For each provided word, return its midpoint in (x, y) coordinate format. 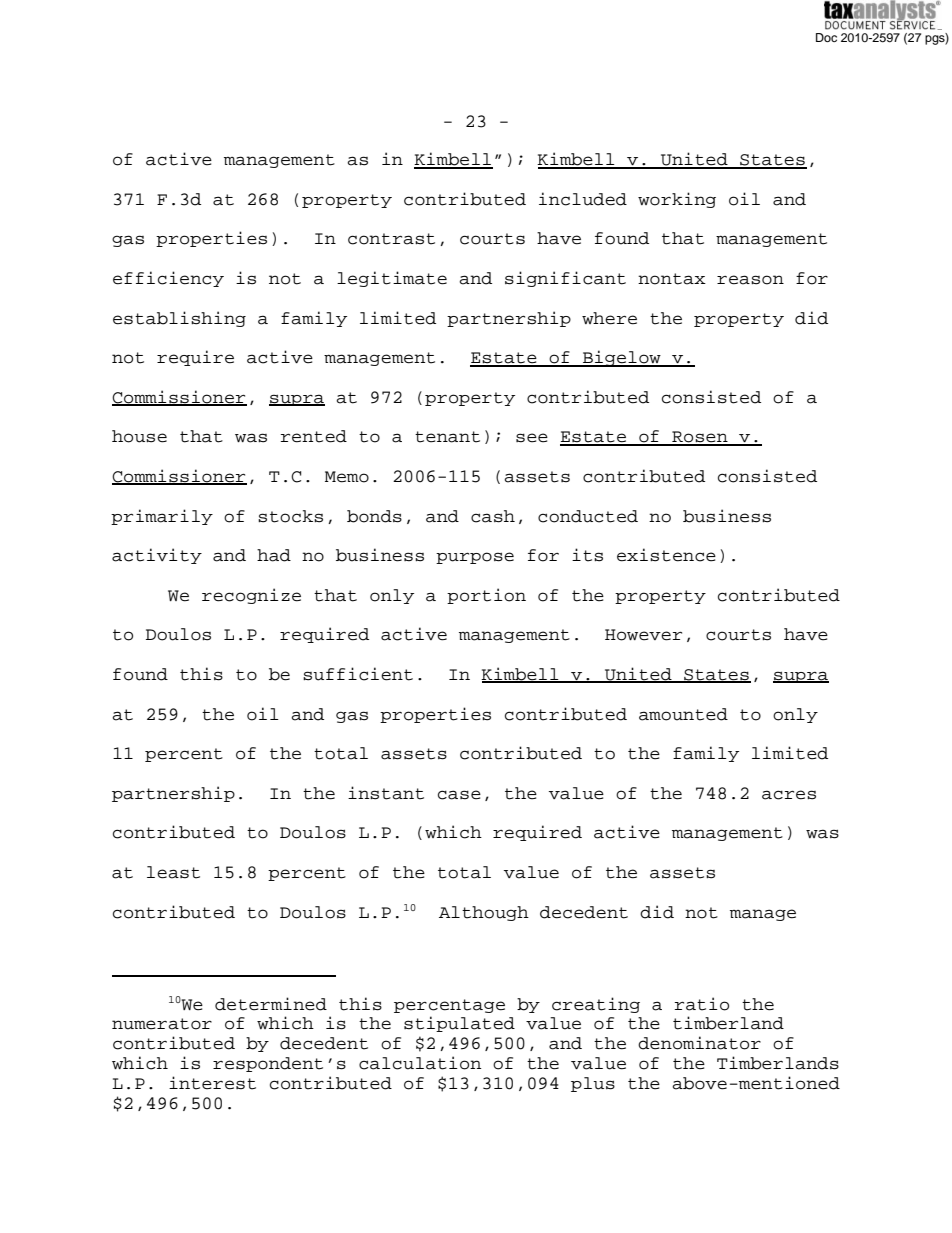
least (173, 872)
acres (789, 795)
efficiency (168, 279)
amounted (683, 714)
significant (565, 279)
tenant (447, 437)
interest (212, 1083)
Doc (826, 37)
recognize (251, 596)
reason (750, 280)
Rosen (700, 438)
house (139, 436)
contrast (391, 239)
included (583, 199)
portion (486, 596)
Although (484, 913)
